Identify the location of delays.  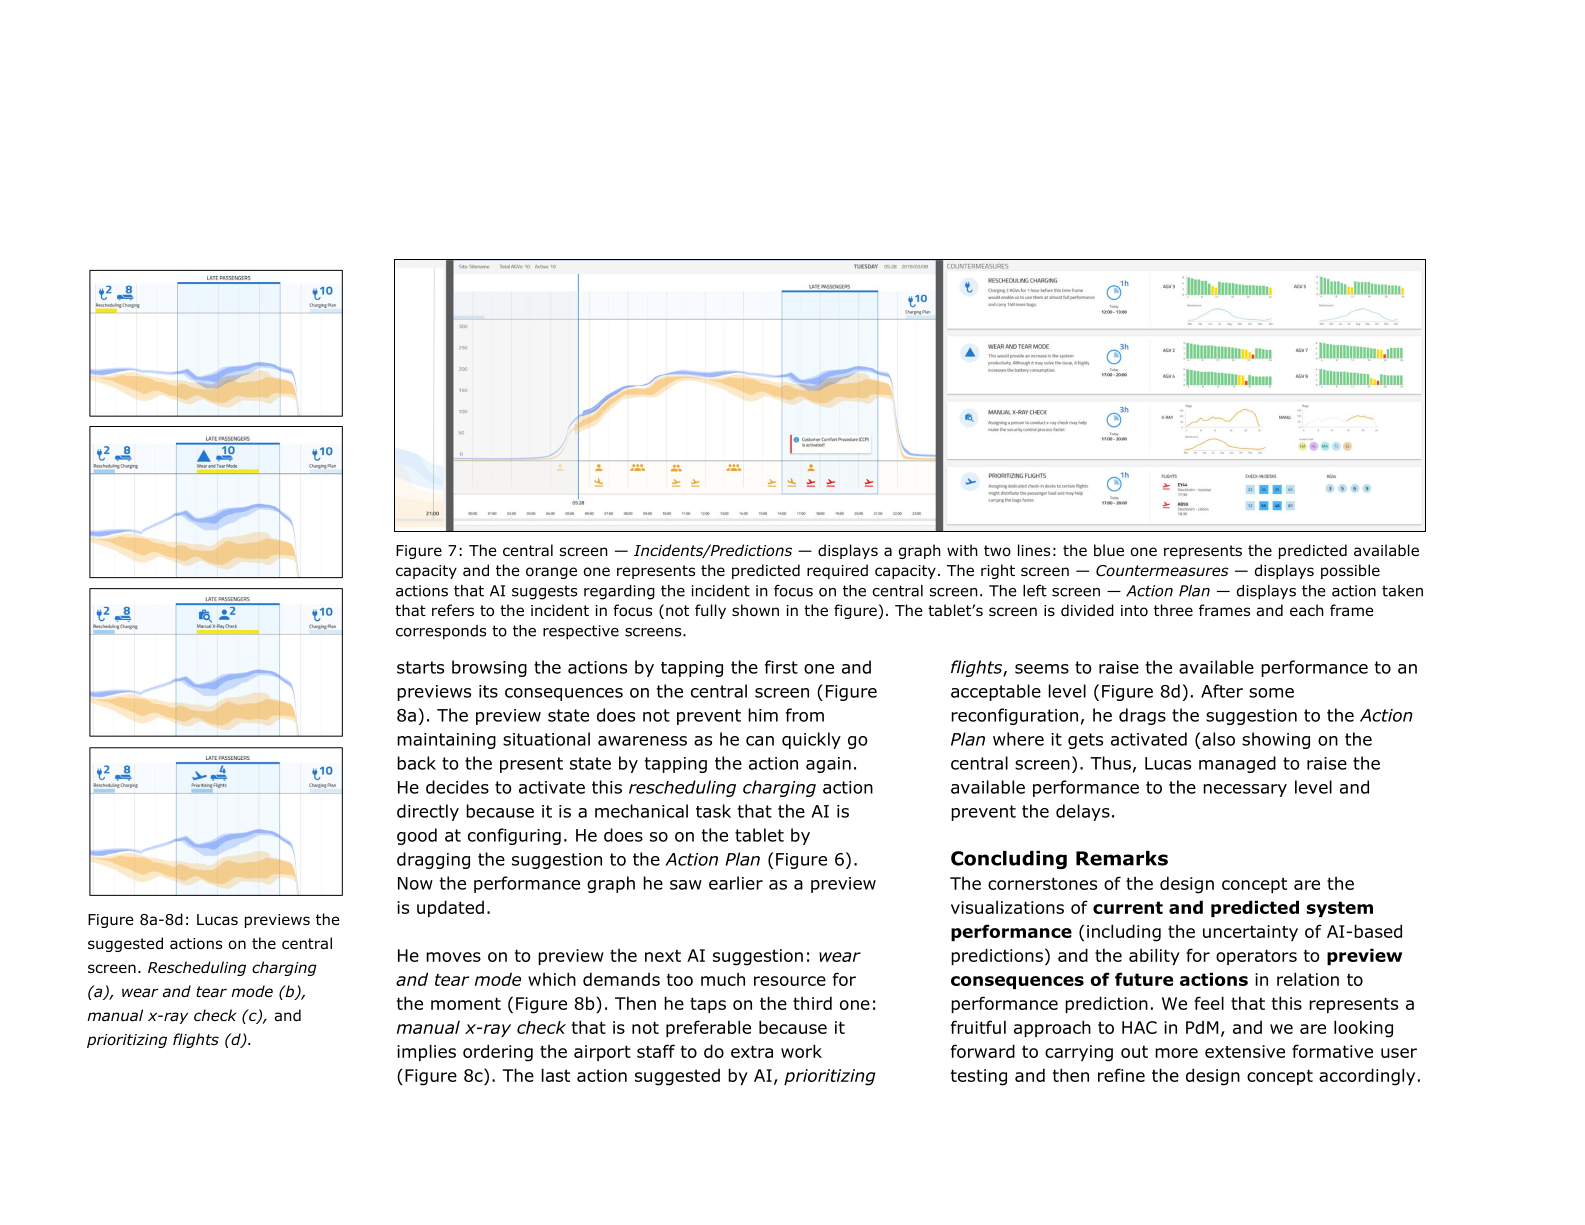
(1083, 812).
